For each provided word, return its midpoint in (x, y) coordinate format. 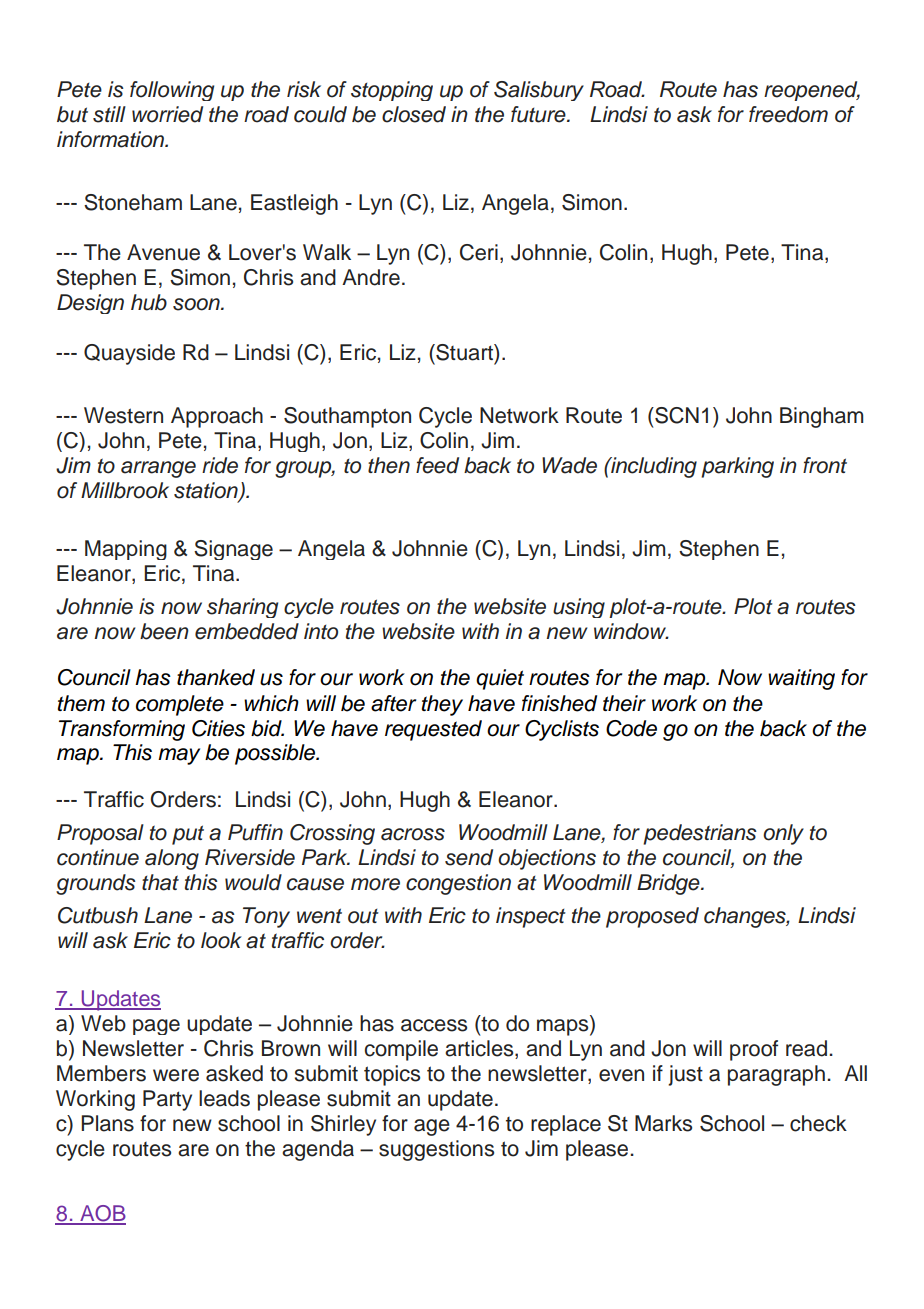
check (818, 1123)
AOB (102, 1214)
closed (414, 114)
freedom (788, 114)
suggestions (436, 1150)
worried (167, 114)
